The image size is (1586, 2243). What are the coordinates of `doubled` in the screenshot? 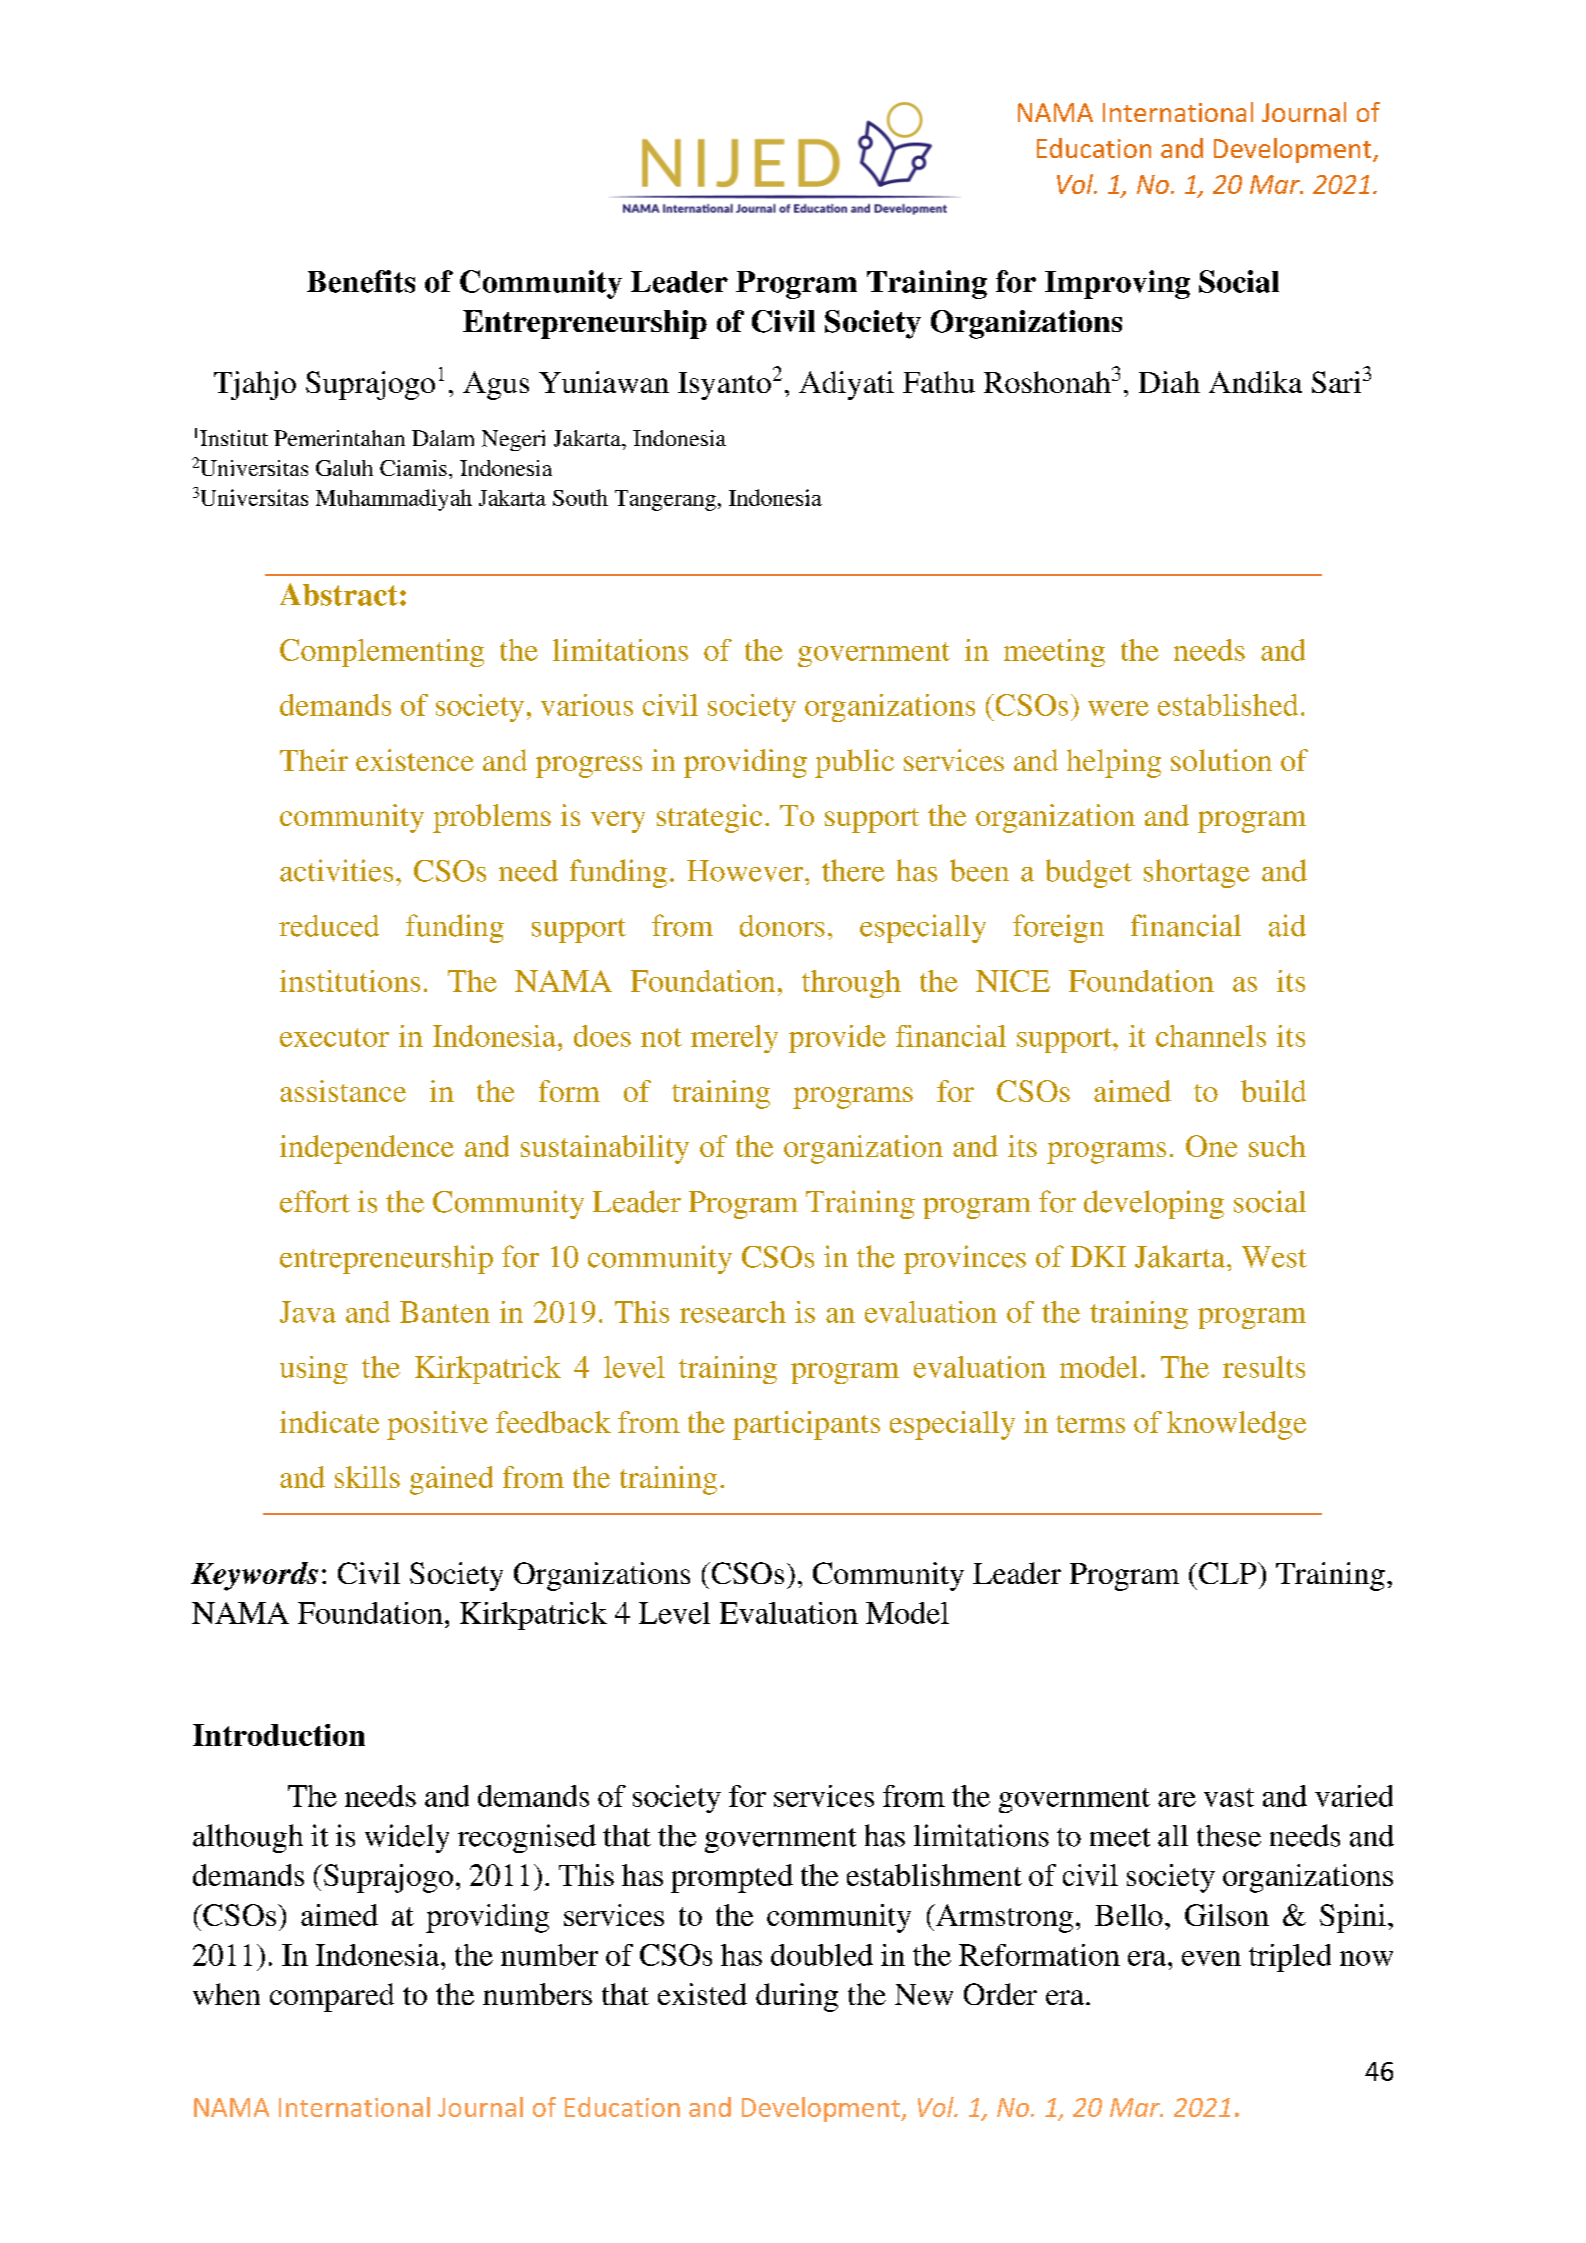 It's located at (822, 1955).
